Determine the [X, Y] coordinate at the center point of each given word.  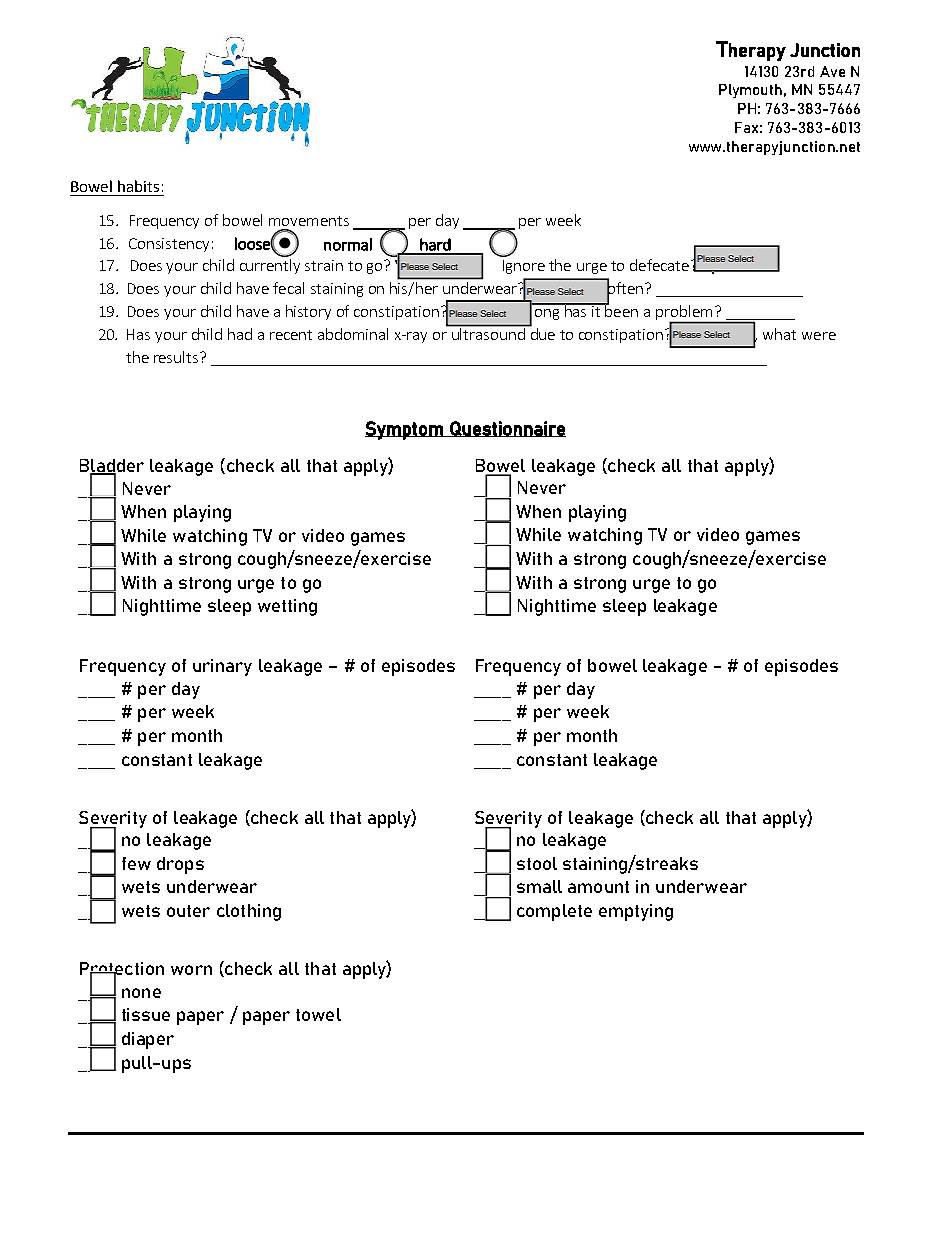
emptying [636, 912]
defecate [659, 265]
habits [138, 186]
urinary [222, 667]
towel [318, 1014]
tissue [146, 1014]
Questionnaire [507, 429]
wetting [287, 607]
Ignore [524, 267]
